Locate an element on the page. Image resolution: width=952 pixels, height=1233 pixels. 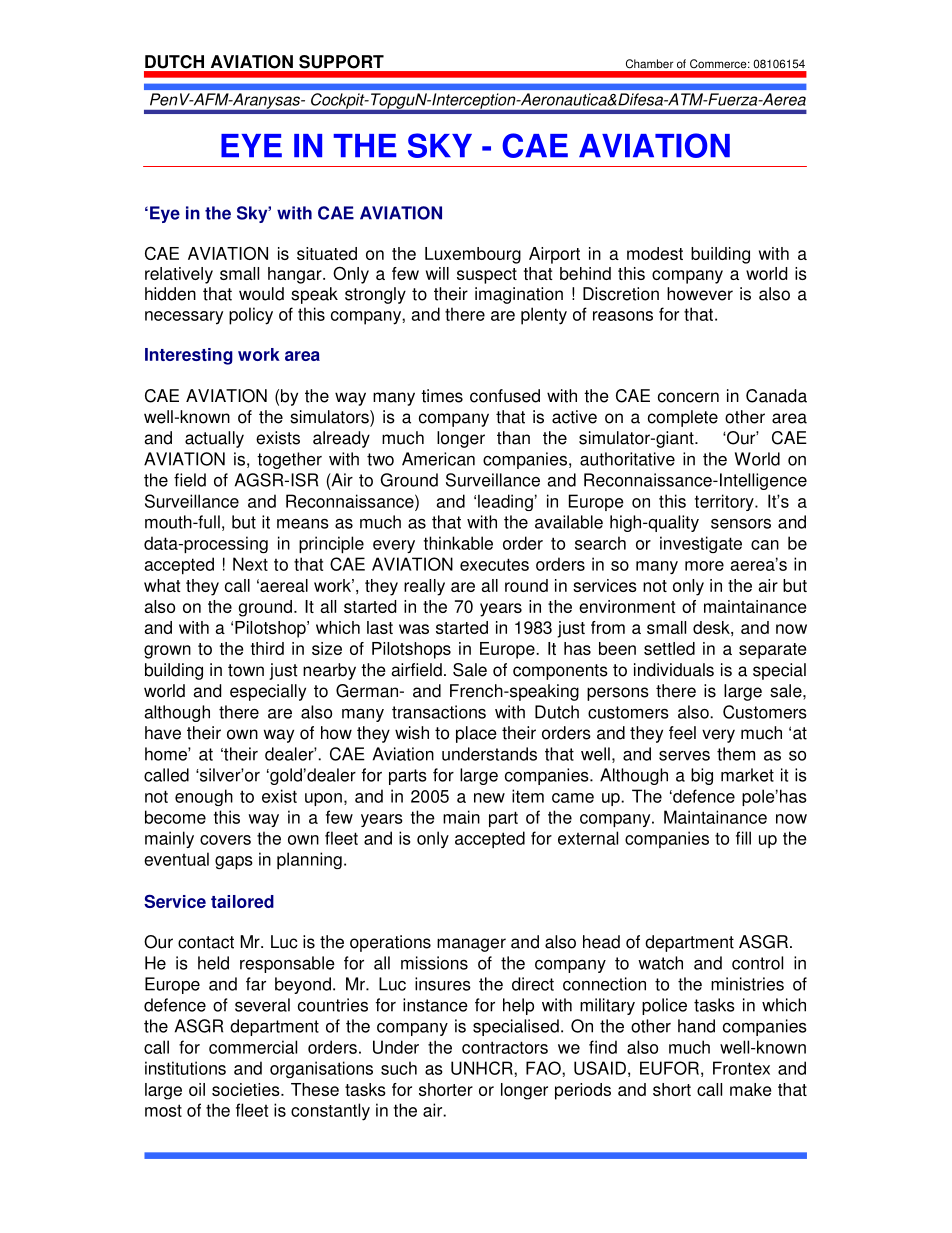
really is located at coordinates (424, 587).
